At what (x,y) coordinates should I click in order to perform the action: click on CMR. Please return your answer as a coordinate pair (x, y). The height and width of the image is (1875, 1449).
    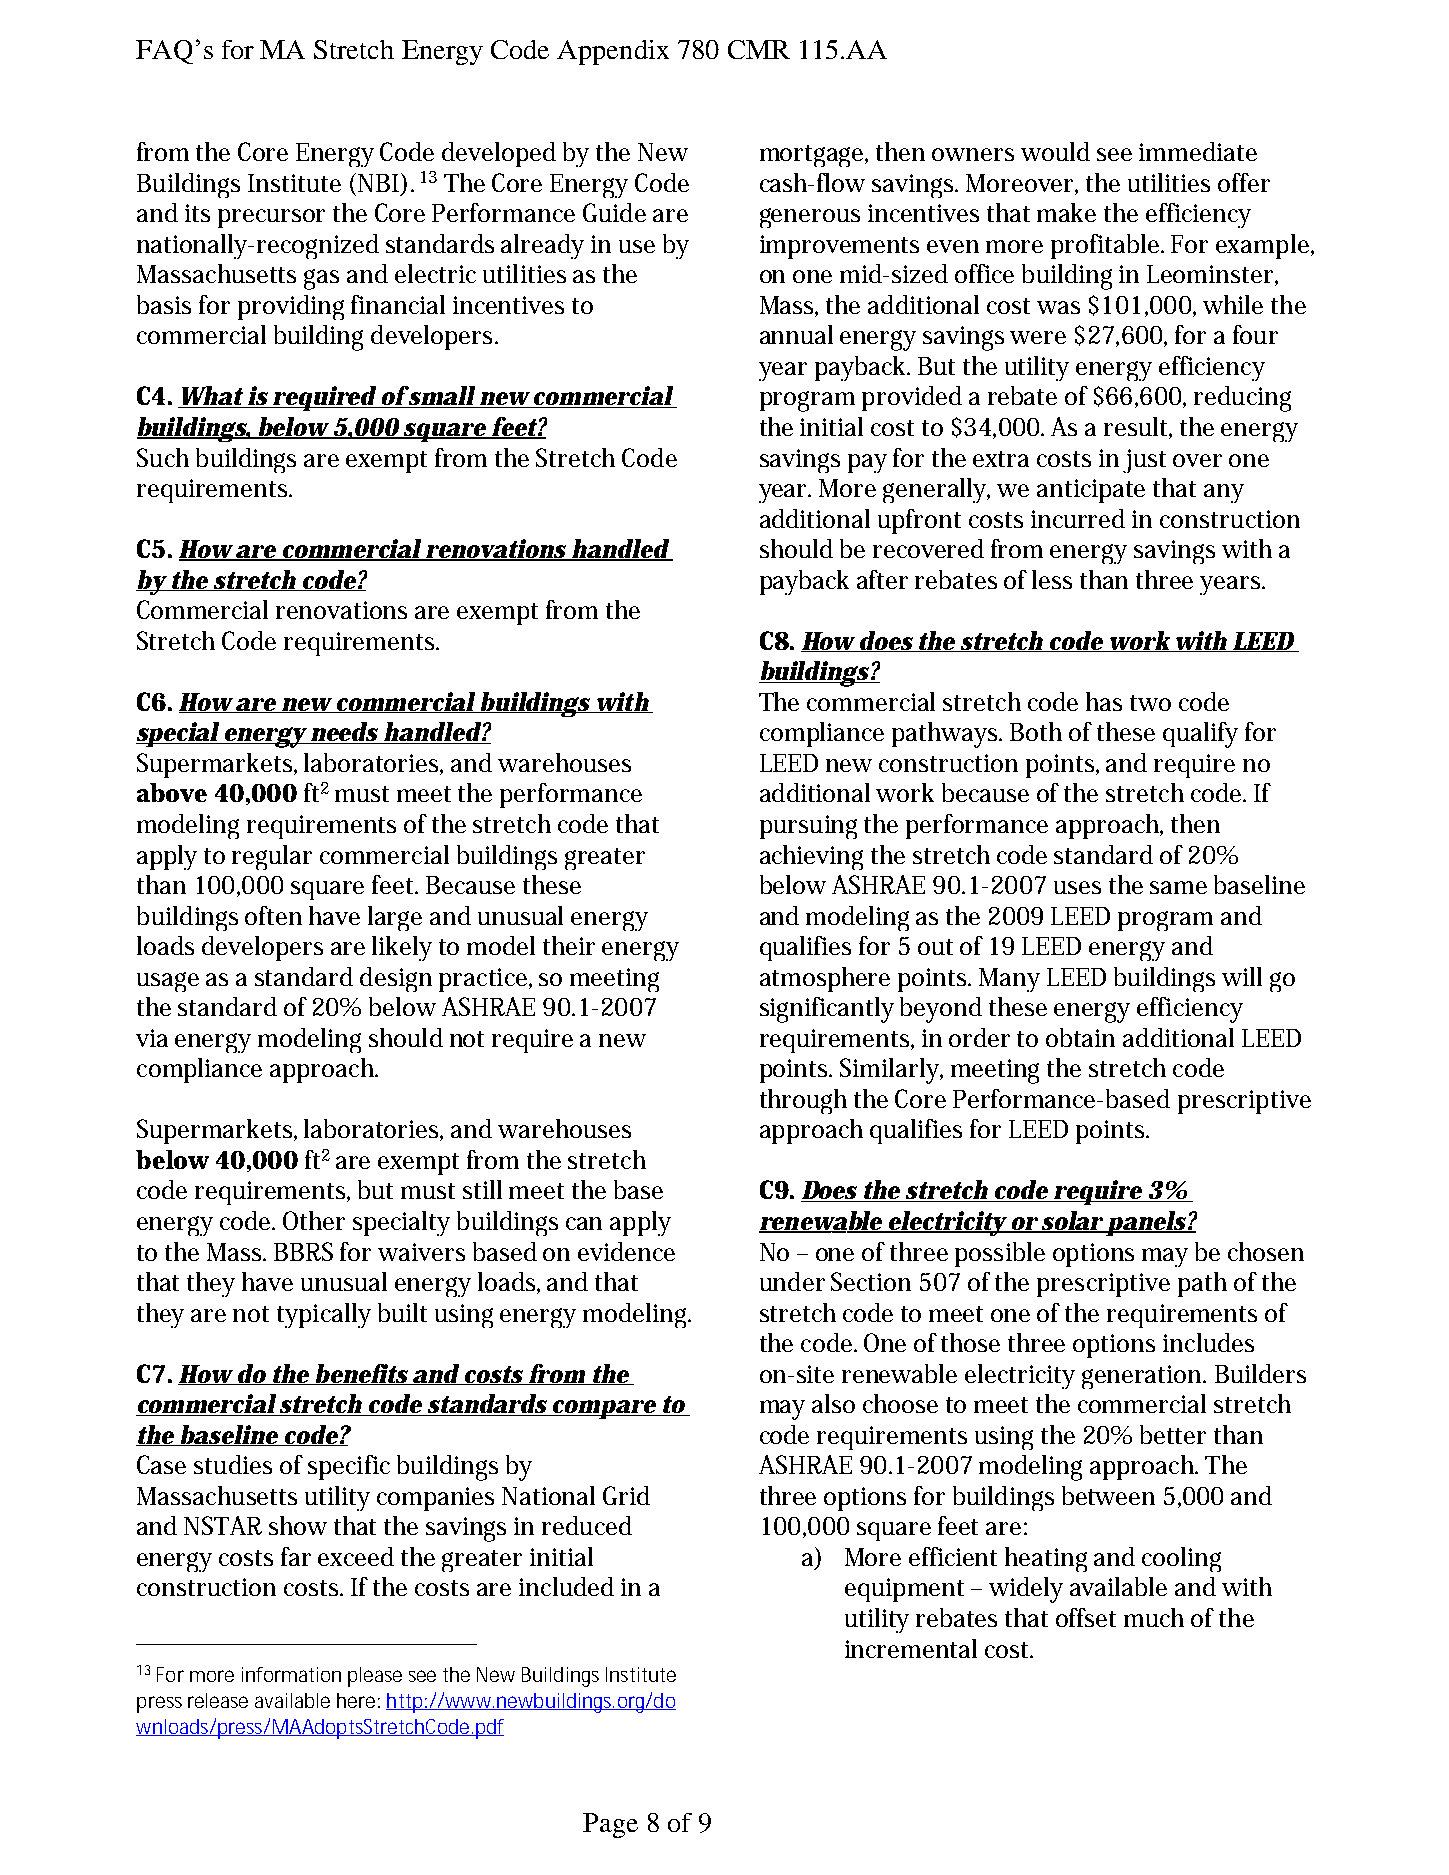
    Looking at the image, I should click on (759, 49).
